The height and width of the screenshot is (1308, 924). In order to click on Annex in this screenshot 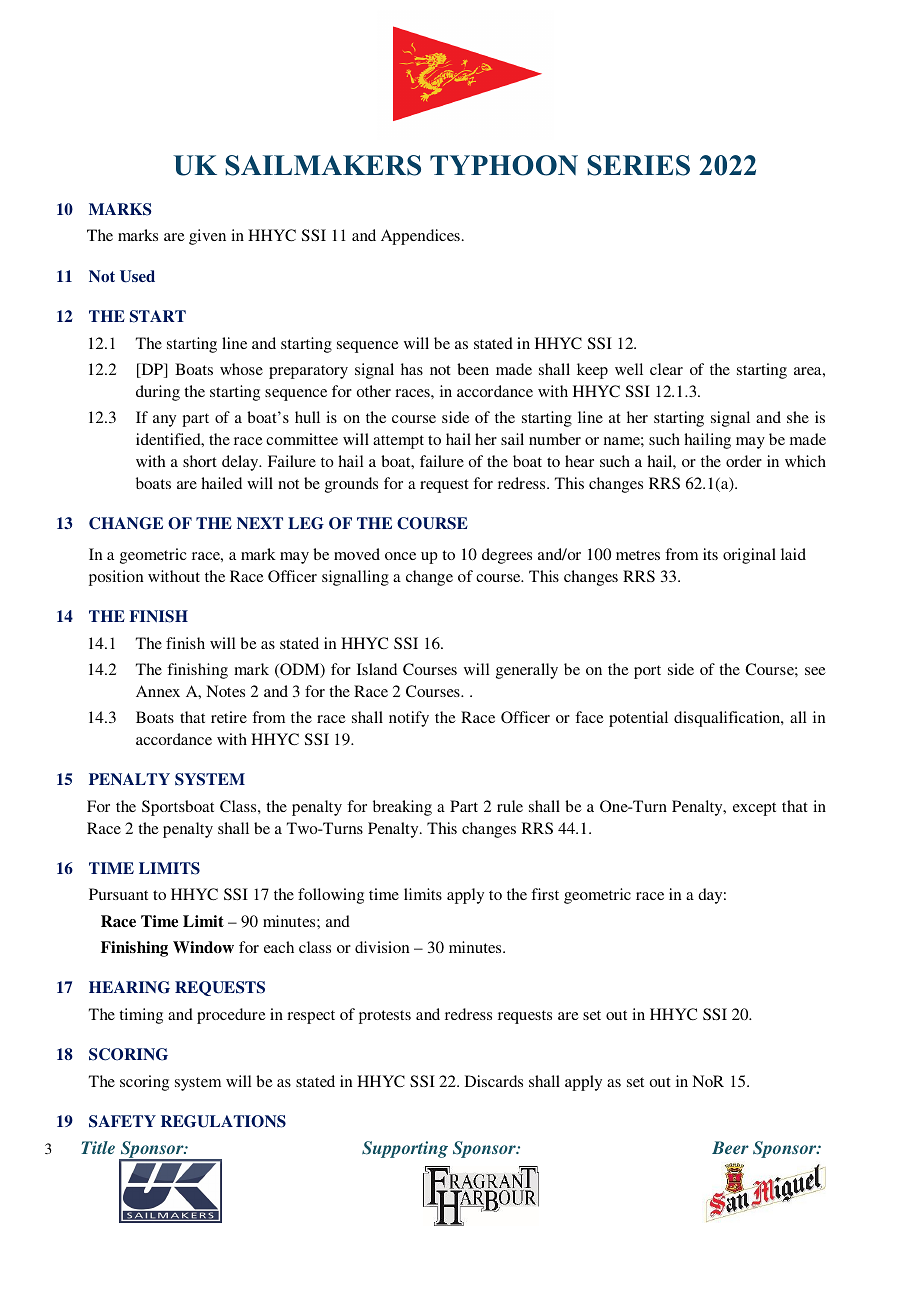, I will do `click(158, 691)`.
